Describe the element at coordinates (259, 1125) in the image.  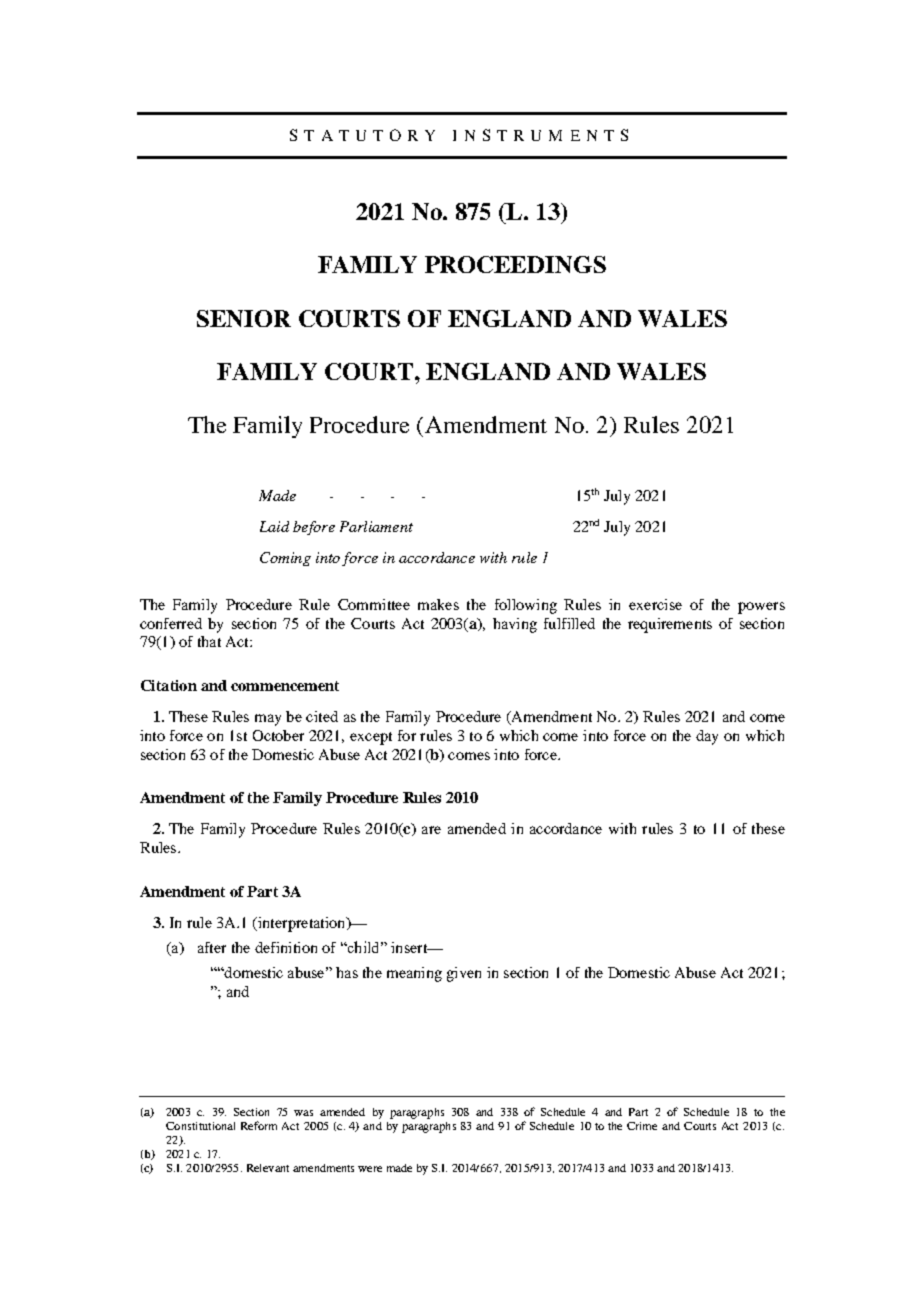
I see `Reform` at that location.
